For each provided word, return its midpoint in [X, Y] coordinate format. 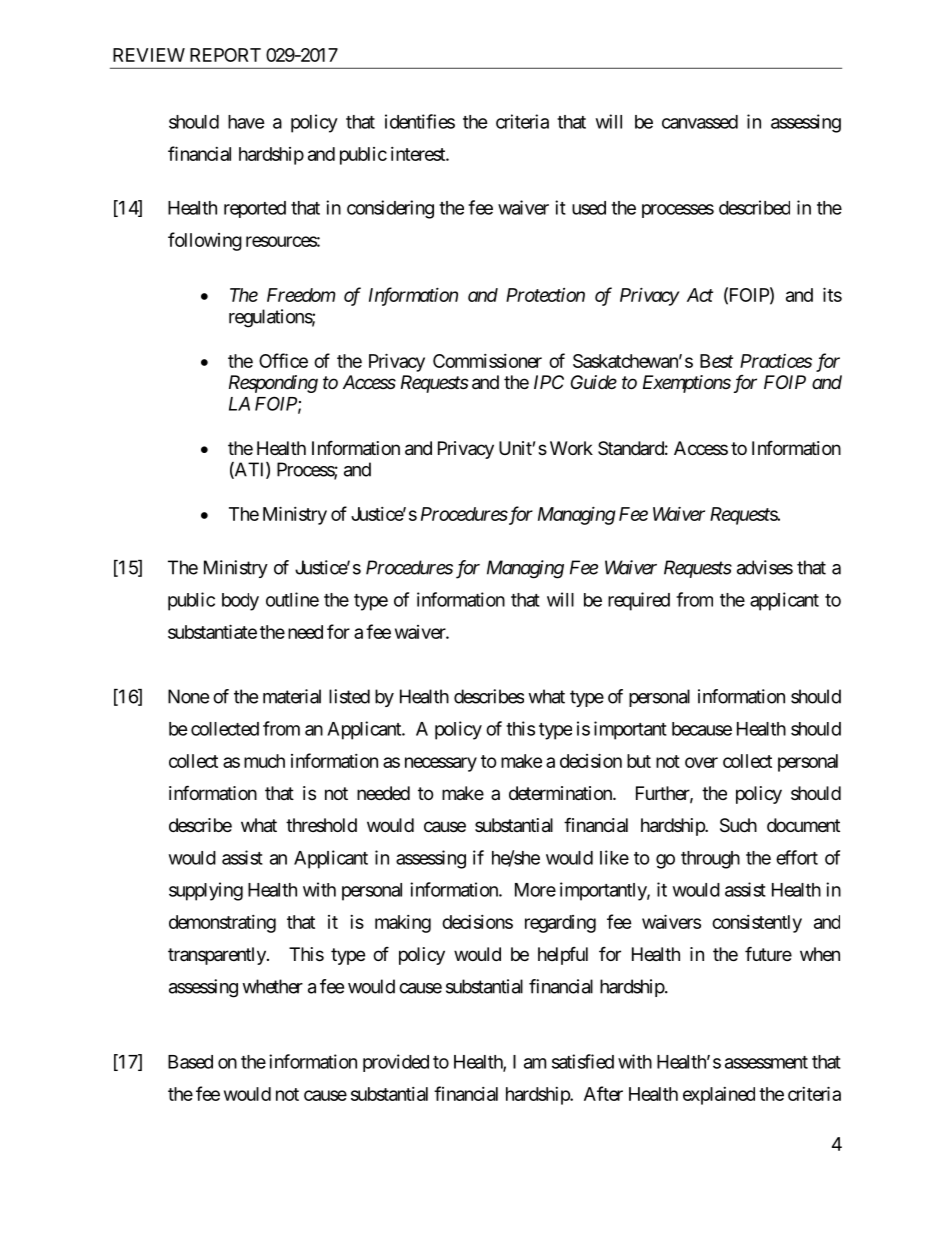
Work [571, 448]
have [246, 122]
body [240, 602]
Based [190, 1062]
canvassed [700, 122]
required [639, 601]
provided [396, 1063]
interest [419, 154]
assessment [766, 1062]
